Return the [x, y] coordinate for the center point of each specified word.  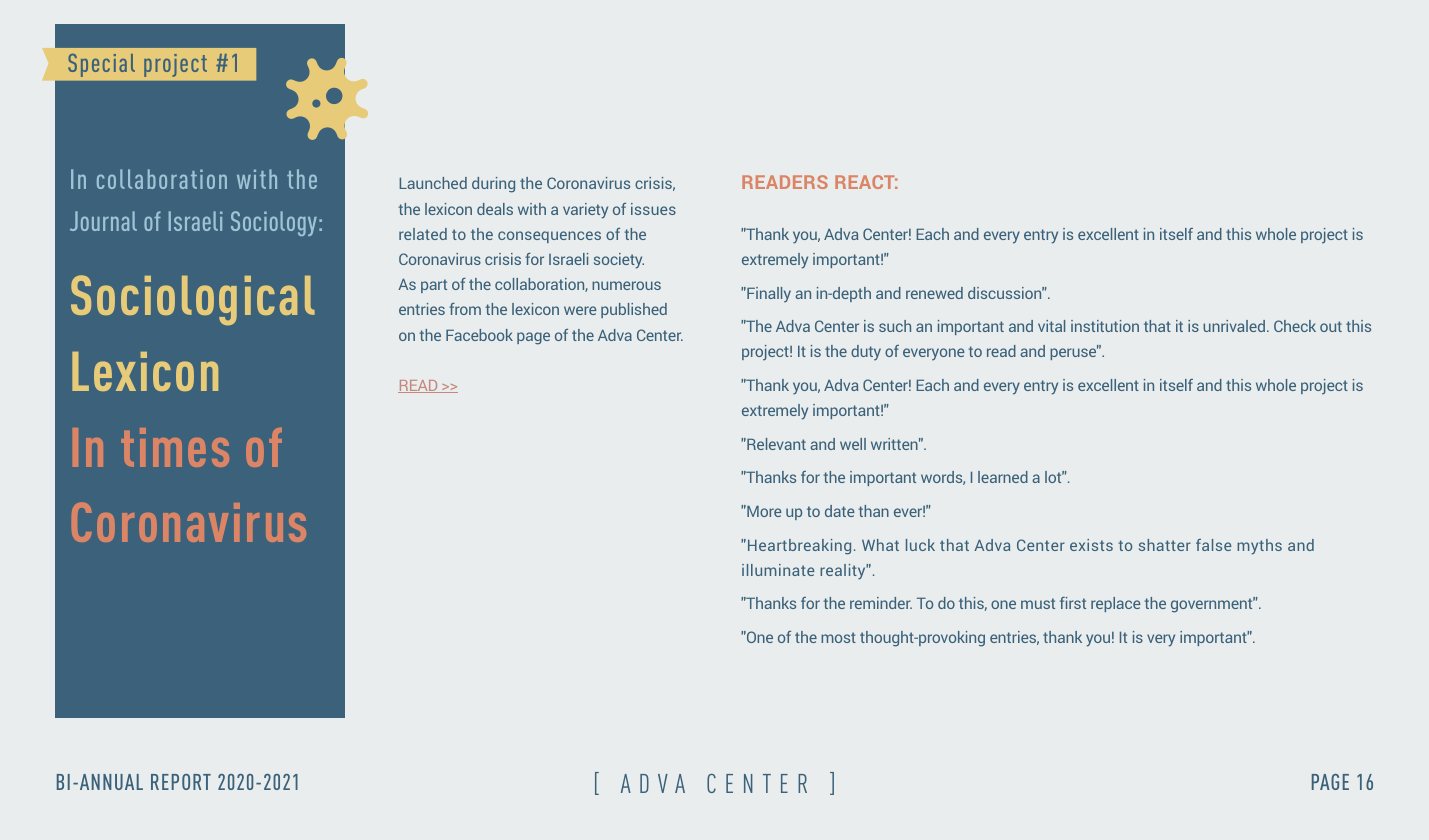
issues [653, 209]
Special [102, 65]
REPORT [181, 782]
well [853, 444]
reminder [881, 603]
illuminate [778, 570]
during [493, 185]
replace [1116, 604]
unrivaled [1234, 326]
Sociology [274, 223]
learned [1003, 477]
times [175, 447]
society [619, 261]
